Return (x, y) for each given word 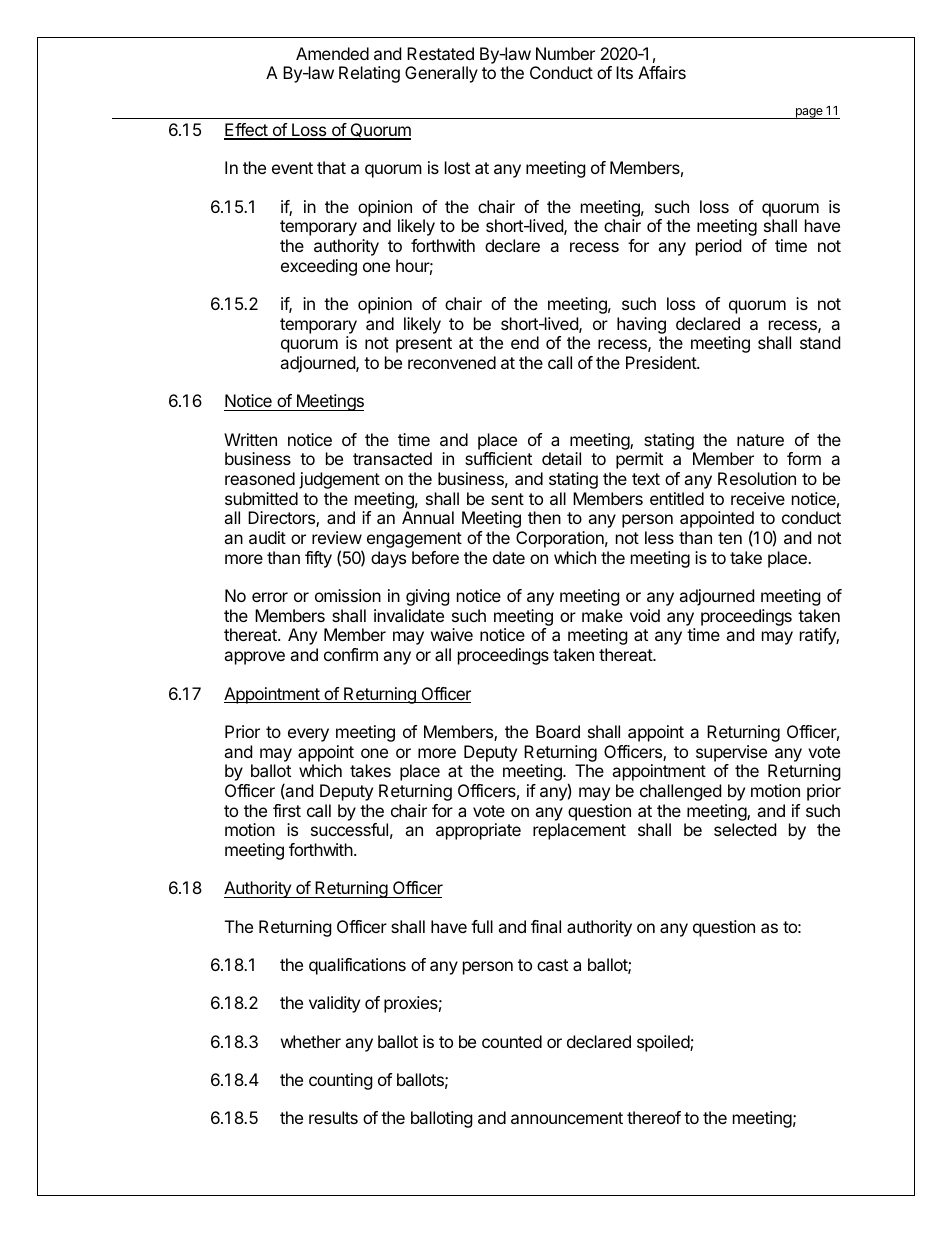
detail (561, 458)
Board (558, 731)
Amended (332, 53)
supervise (731, 753)
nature (760, 440)
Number (565, 53)
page (809, 113)
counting (341, 1081)
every (308, 735)
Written (250, 439)
